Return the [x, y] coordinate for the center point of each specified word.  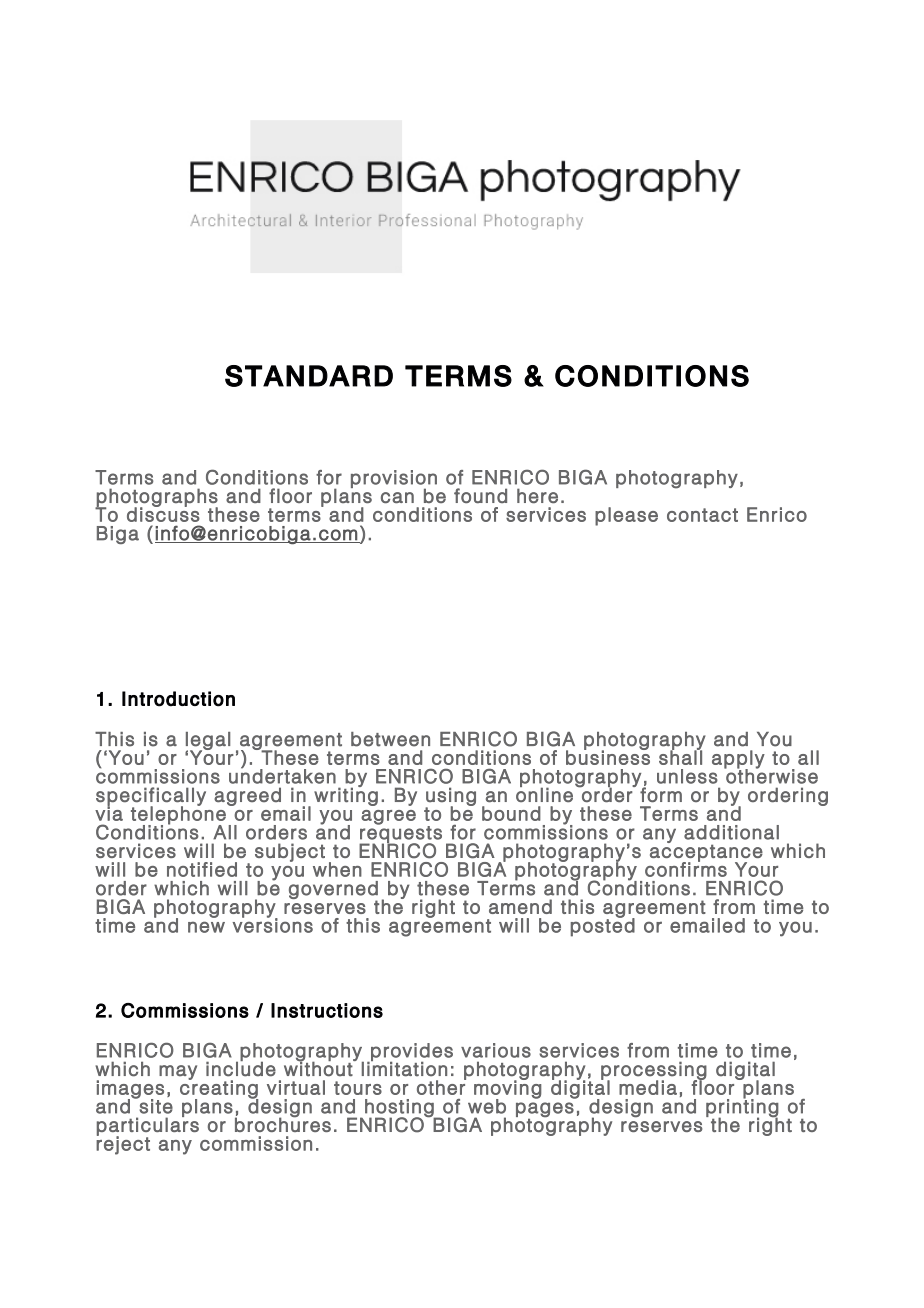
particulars [148, 1127]
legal [208, 742]
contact [702, 515]
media [648, 1087]
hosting [400, 1109]
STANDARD [309, 376]
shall [680, 756]
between [390, 739]
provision [394, 480]
